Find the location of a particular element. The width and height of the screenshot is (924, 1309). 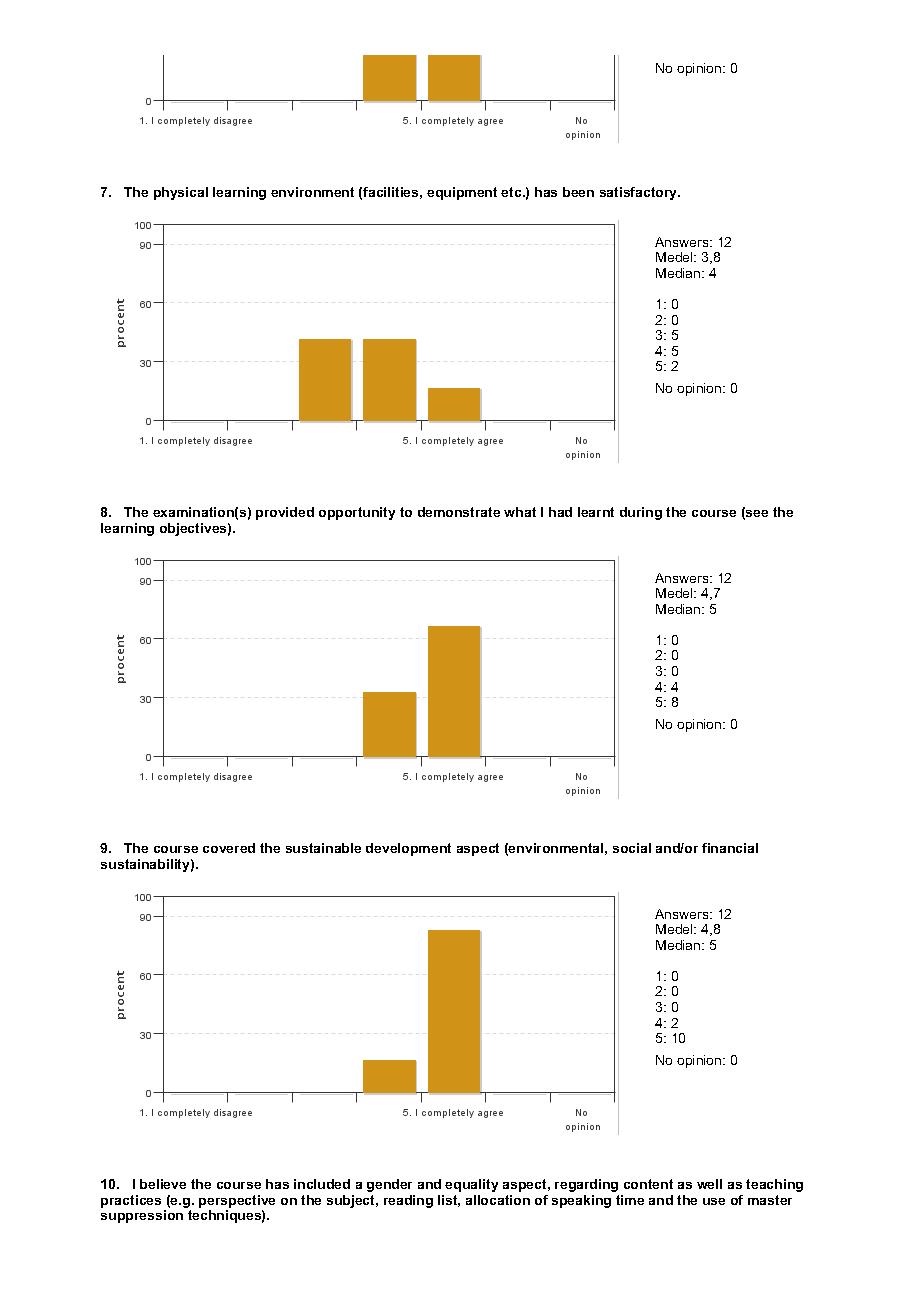

financial is located at coordinates (730, 848).
